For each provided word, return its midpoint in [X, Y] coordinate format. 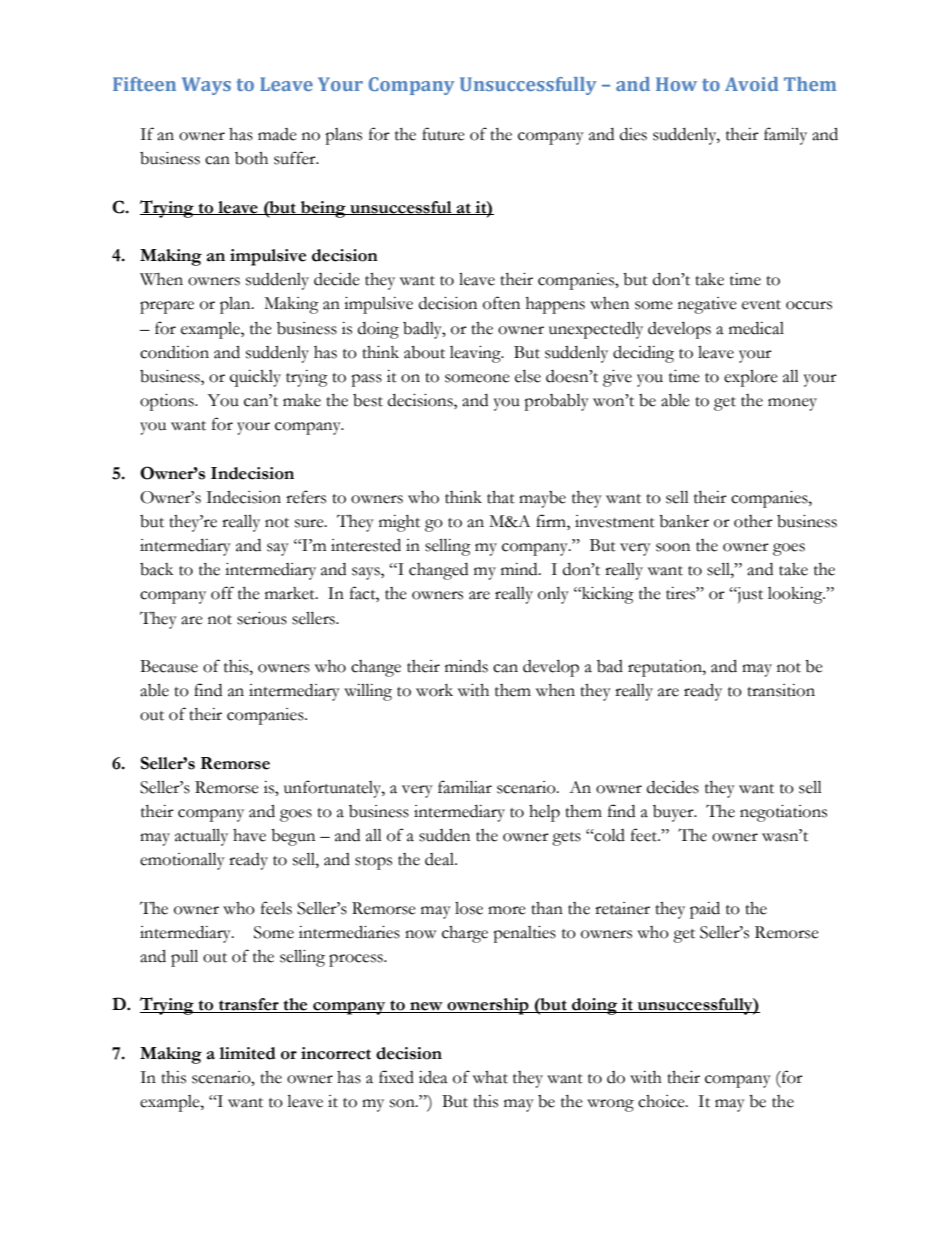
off [222, 593]
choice [662, 1101]
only [553, 595]
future [443, 134]
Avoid [751, 84]
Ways [206, 86]
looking [796, 595]
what [490, 1077]
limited [248, 1053]
